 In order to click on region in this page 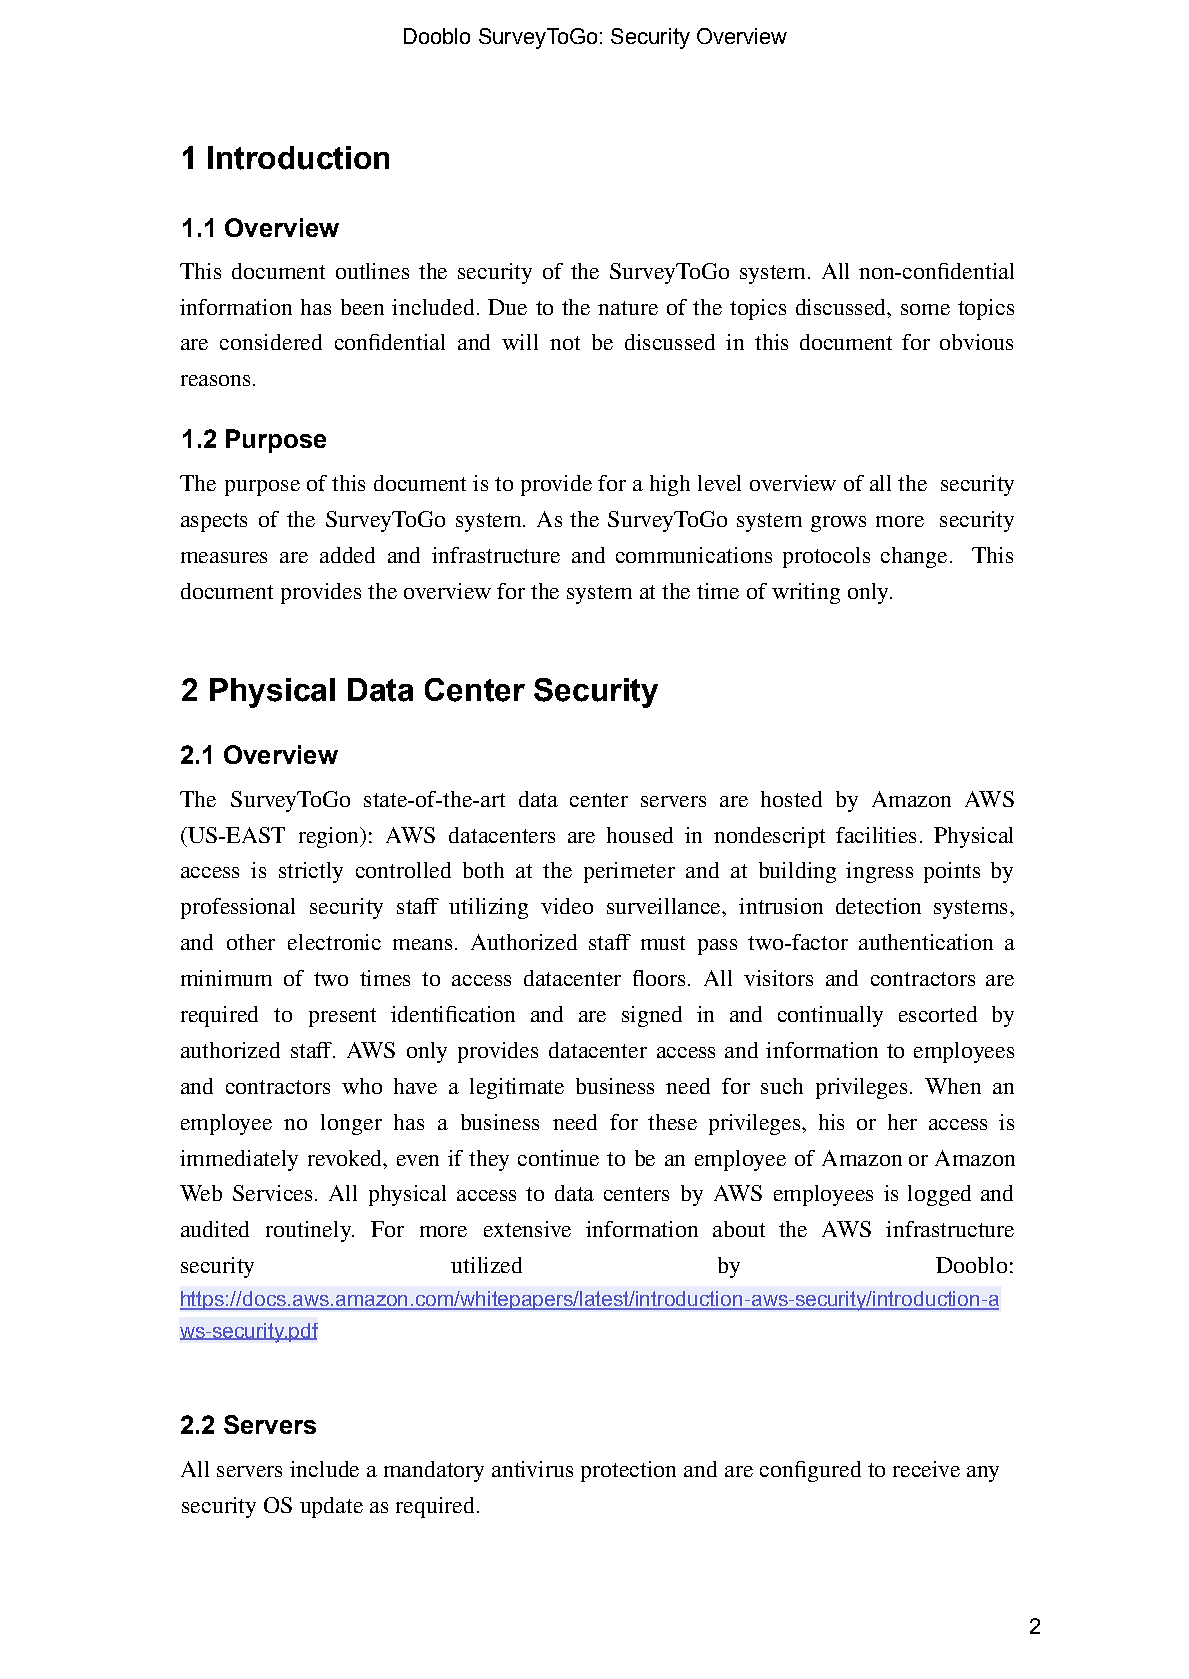, I will do `click(330, 837)`.
